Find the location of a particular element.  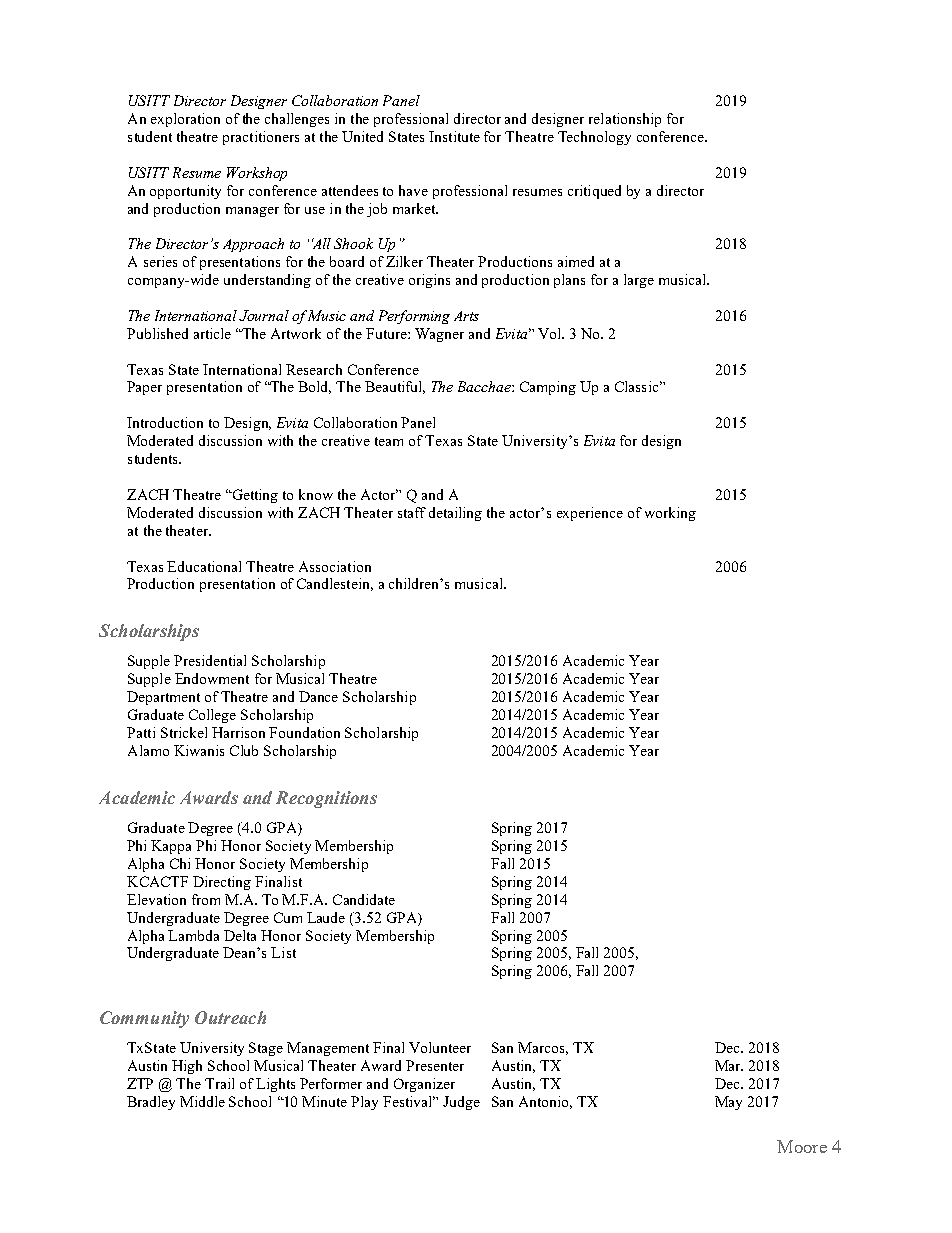

Introduction is located at coordinates (165, 422).
